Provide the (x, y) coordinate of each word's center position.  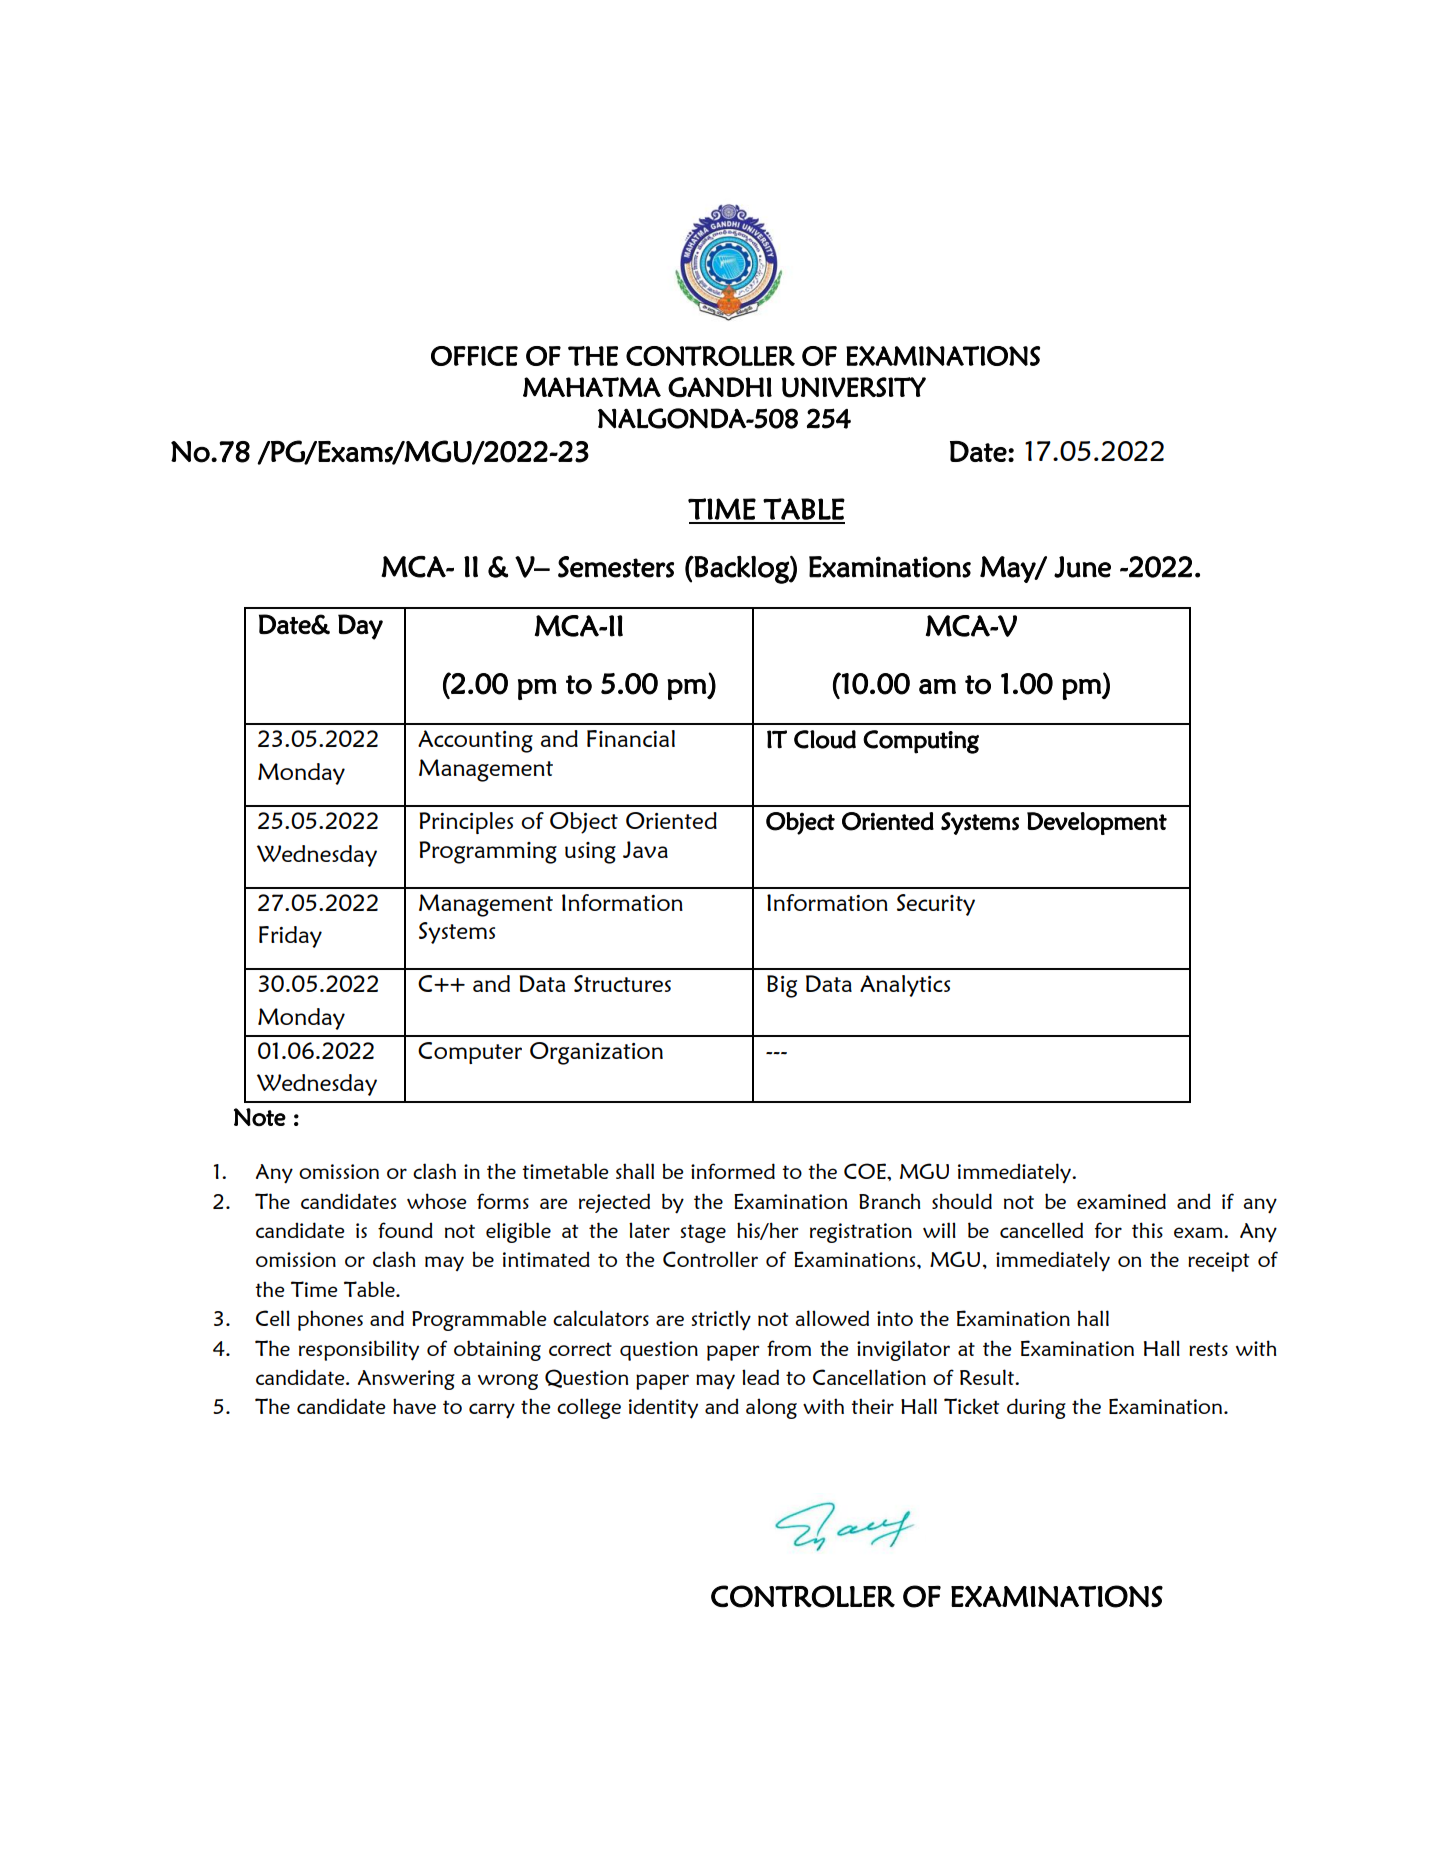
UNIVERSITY (854, 387)
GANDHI (720, 387)
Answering (406, 1380)
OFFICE (474, 356)
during (1036, 1408)
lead (760, 1377)
